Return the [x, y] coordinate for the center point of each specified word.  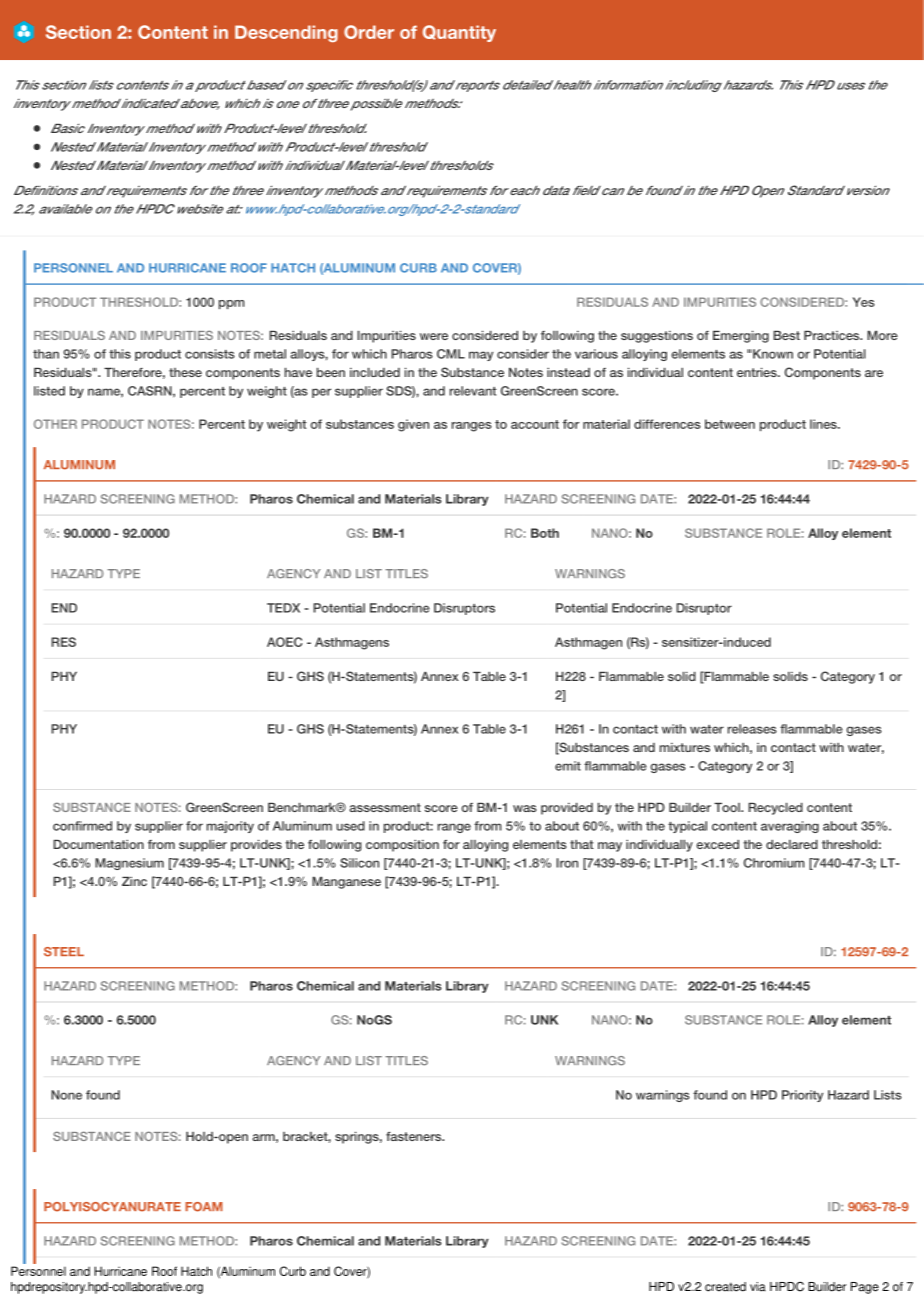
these [185, 372]
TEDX [283, 608]
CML [451, 354]
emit [568, 766]
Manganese [346, 883]
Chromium [774, 863]
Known [773, 354]
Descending [286, 33]
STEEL [64, 952]
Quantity [459, 33]
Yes [864, 302]
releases [752, 729]
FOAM [204, 1207]
